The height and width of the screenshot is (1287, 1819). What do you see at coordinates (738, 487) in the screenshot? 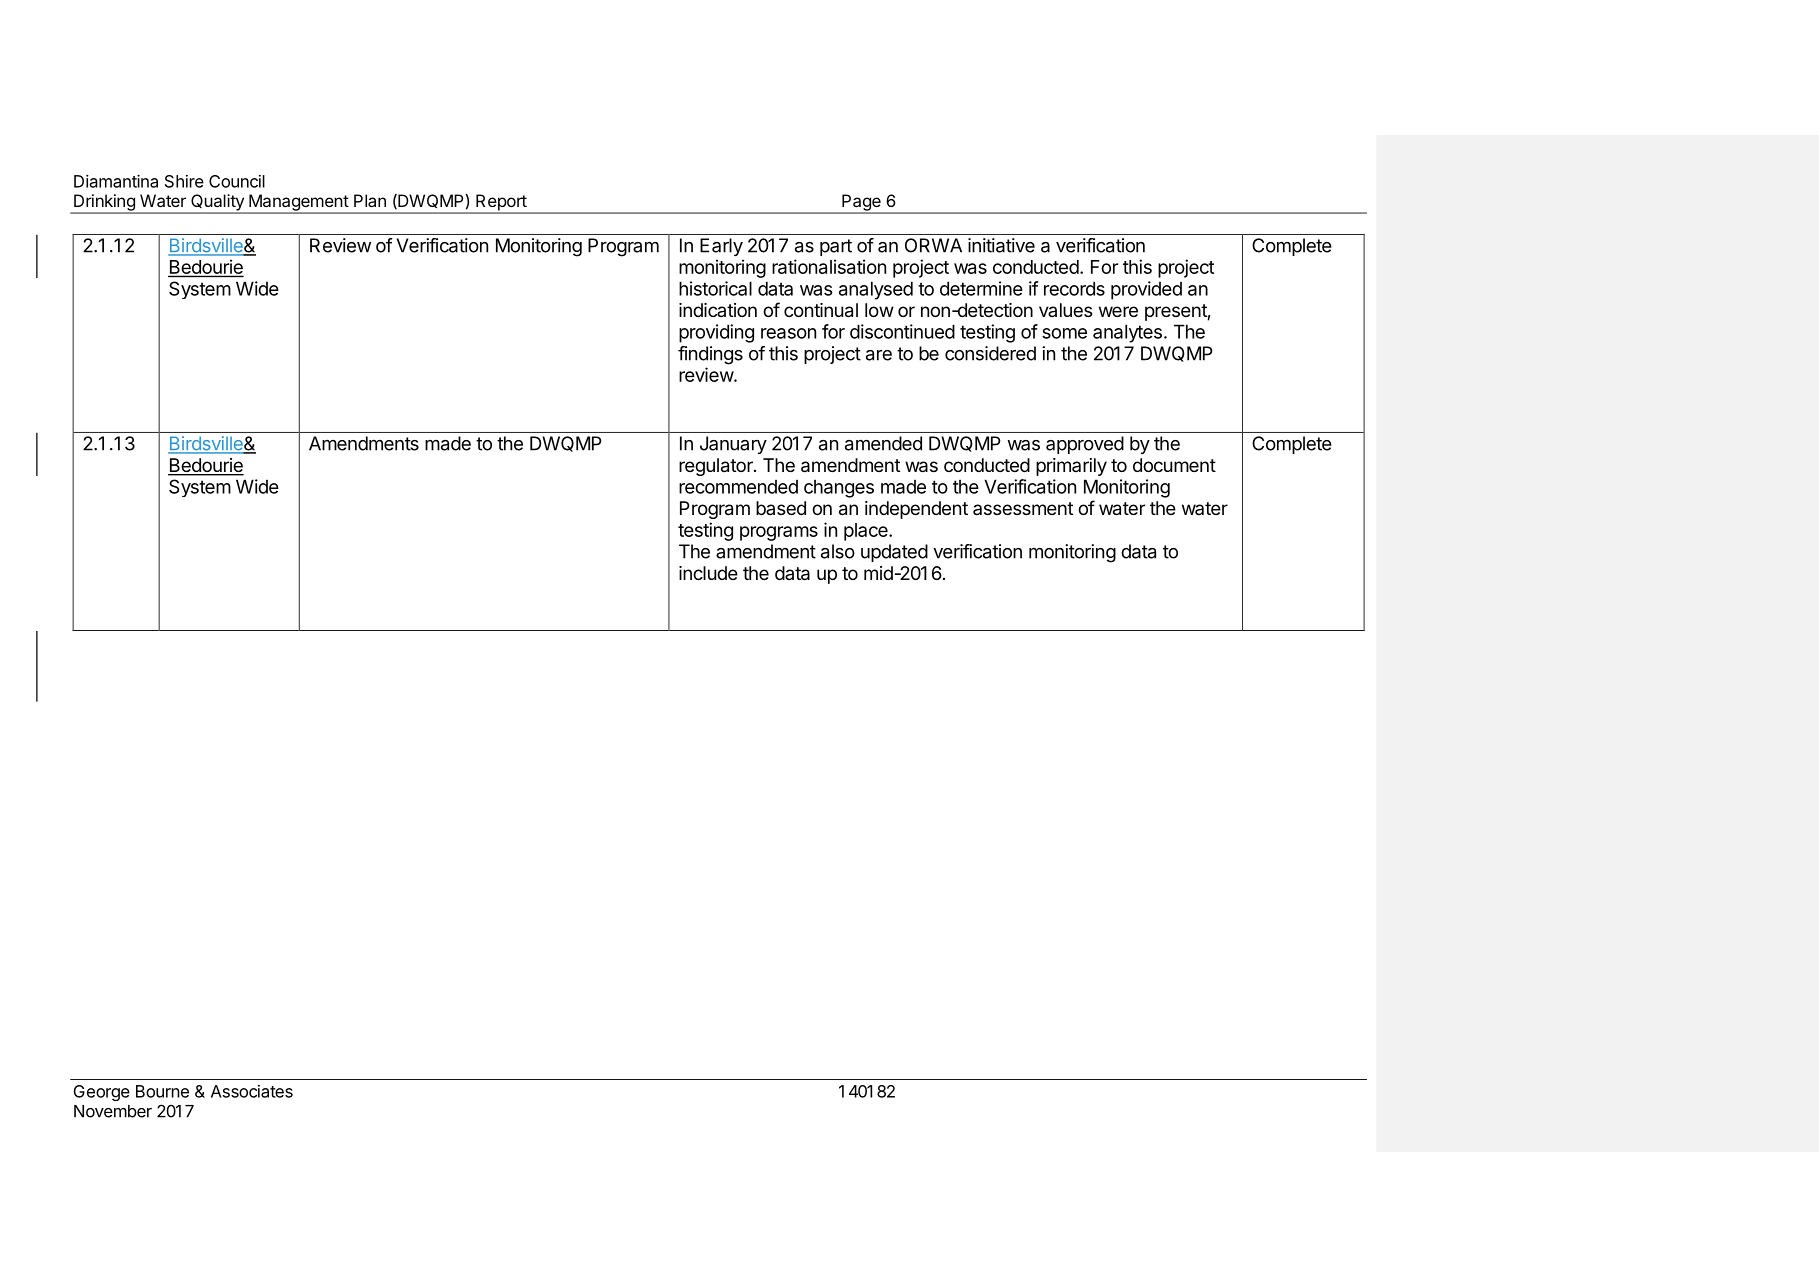
I see `recommended` at bounding box center [738, 487].
